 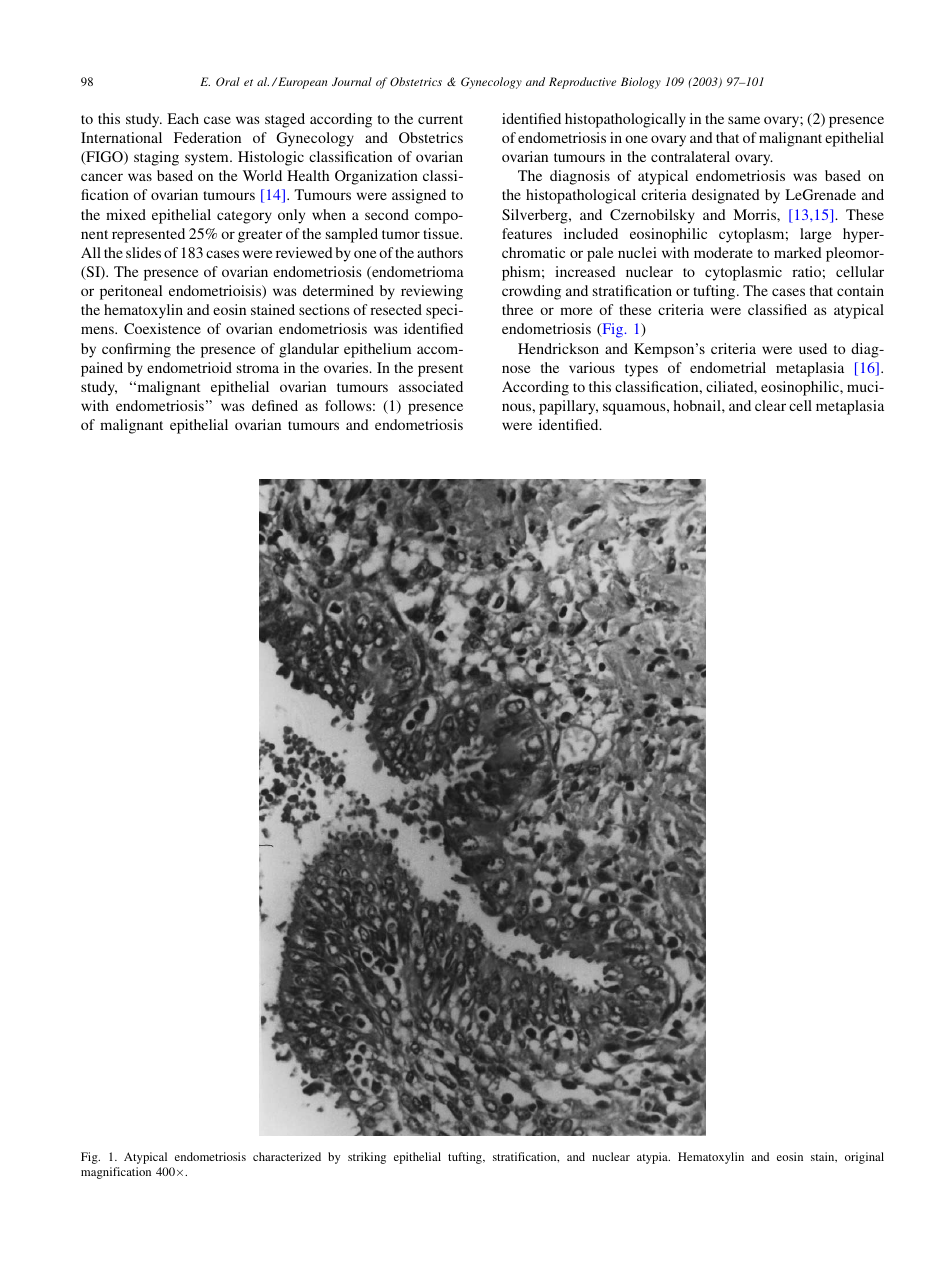 I want to click on current, so click(x=440, y=119).
